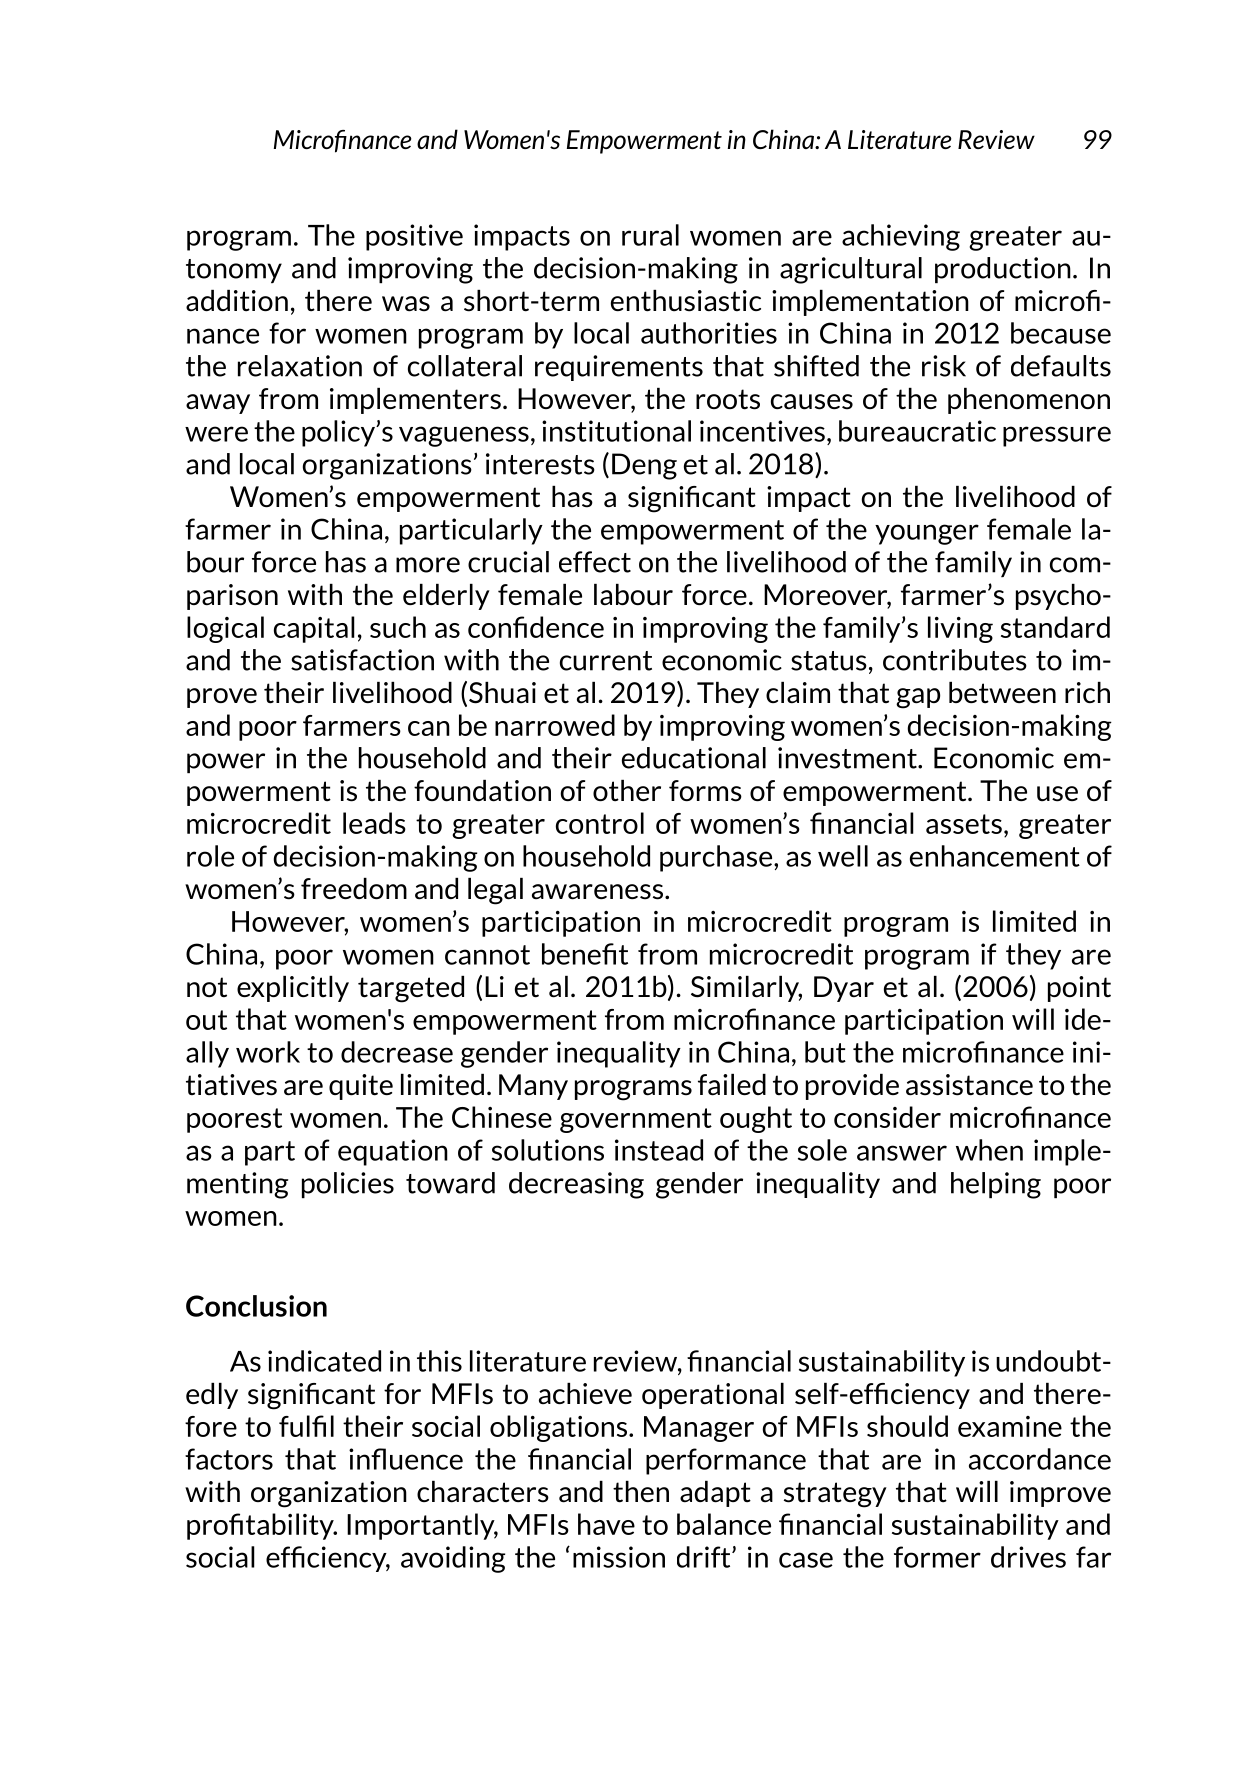 This screenshot has width=1260, height=1779. What do you see at coordinates (641, 1492) in the screenshot?
I see `then` at bounding box center [641, 1492].
